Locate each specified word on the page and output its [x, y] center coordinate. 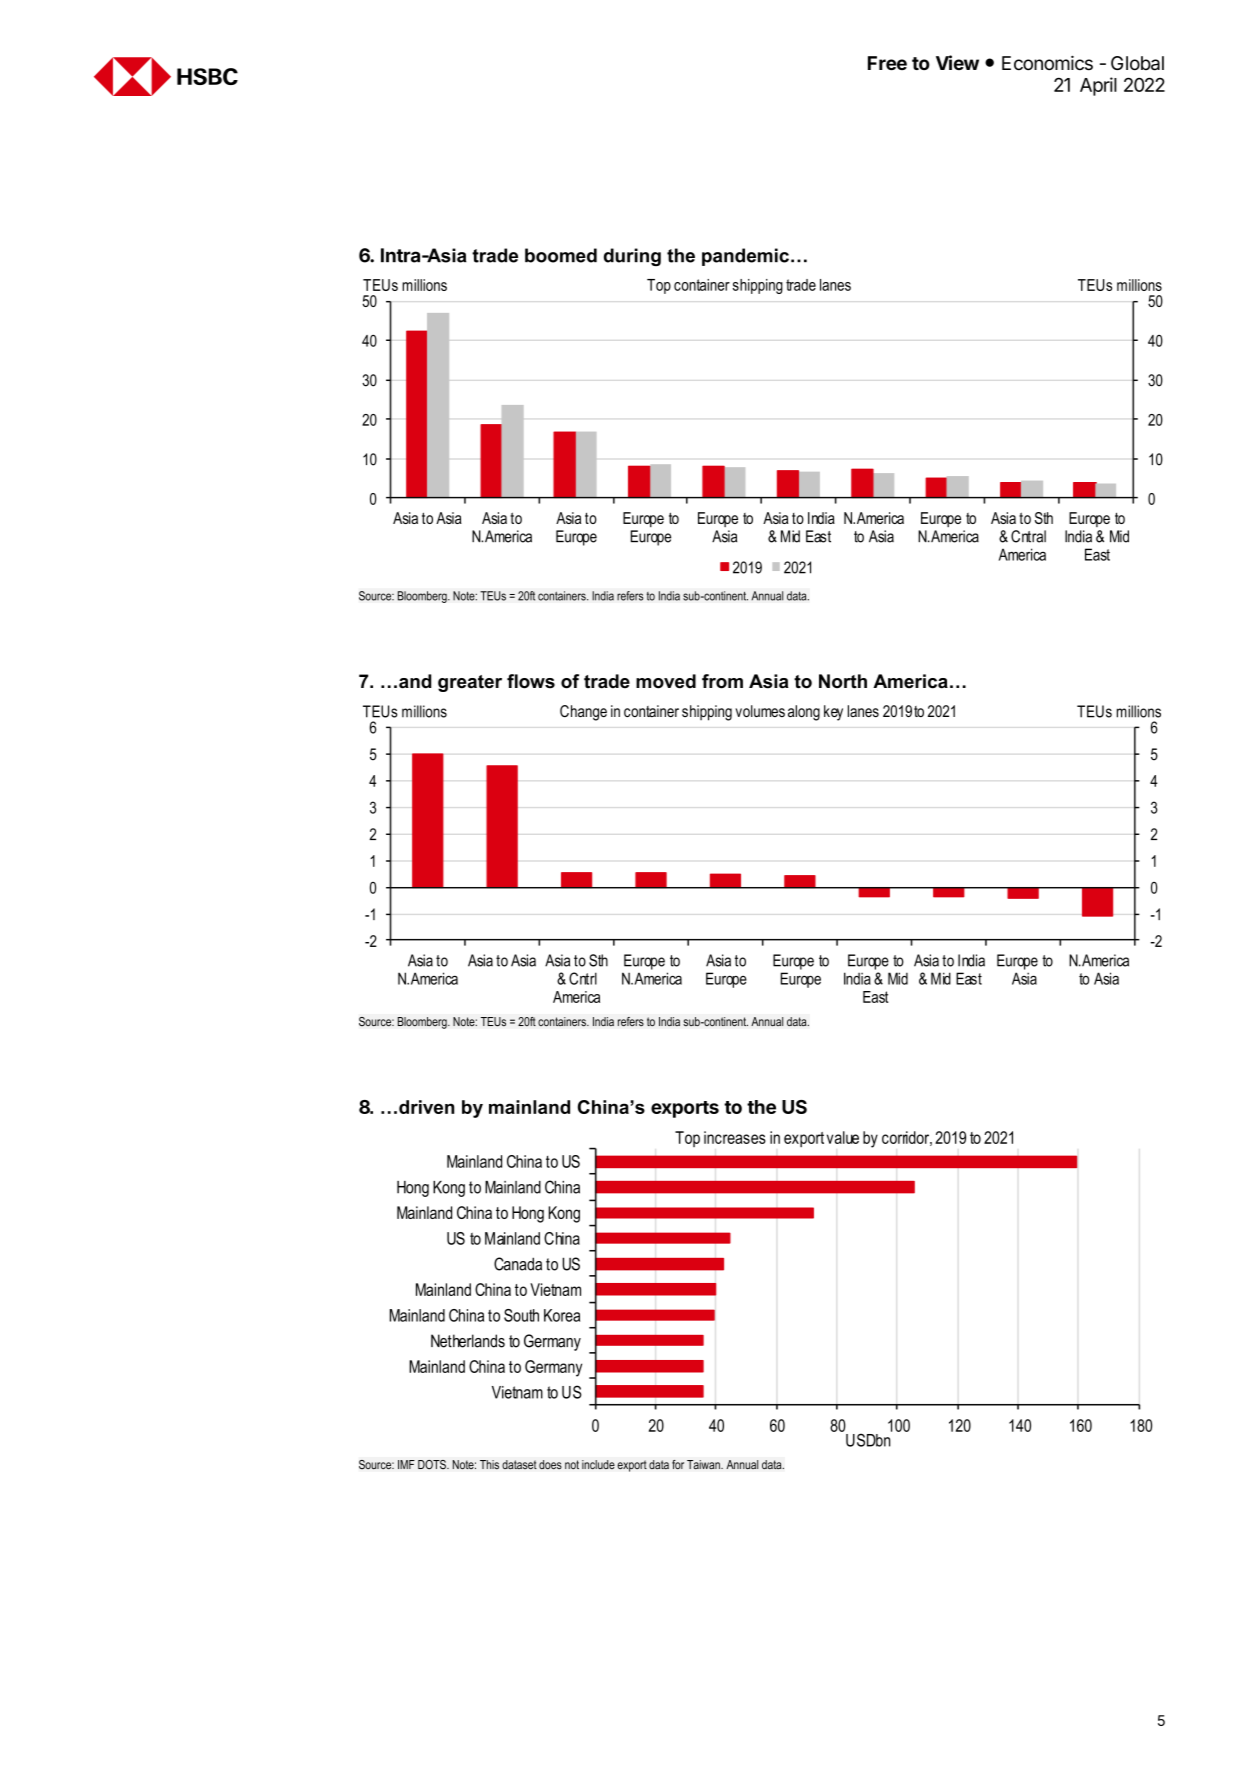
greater [470, 683]
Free [887, 63]
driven [426, 1107]
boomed [561, 255]
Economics [1047, 63]
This [489, 1465]
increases [735, 1137]
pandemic [745, 257]
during [632, 257]
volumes [760, 711]
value [843, 1137]
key [833, 713]
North [843, 681]
